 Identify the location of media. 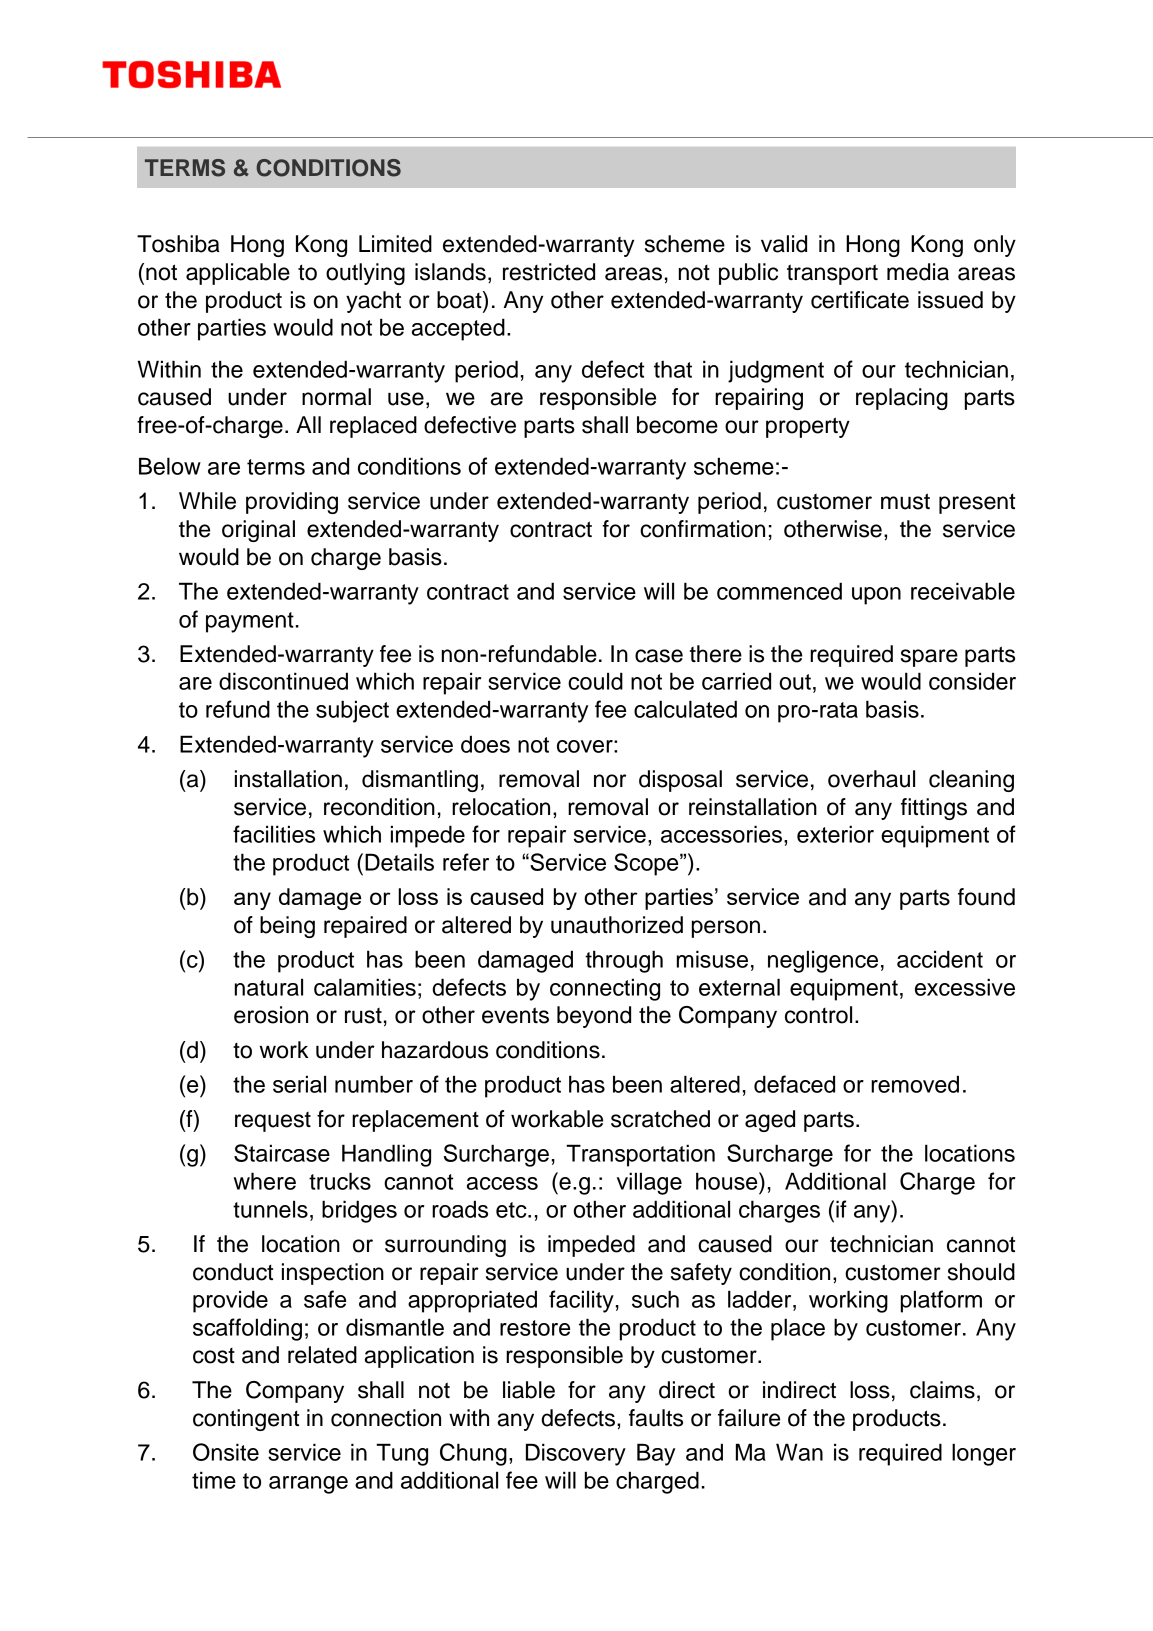
(918, 272).
